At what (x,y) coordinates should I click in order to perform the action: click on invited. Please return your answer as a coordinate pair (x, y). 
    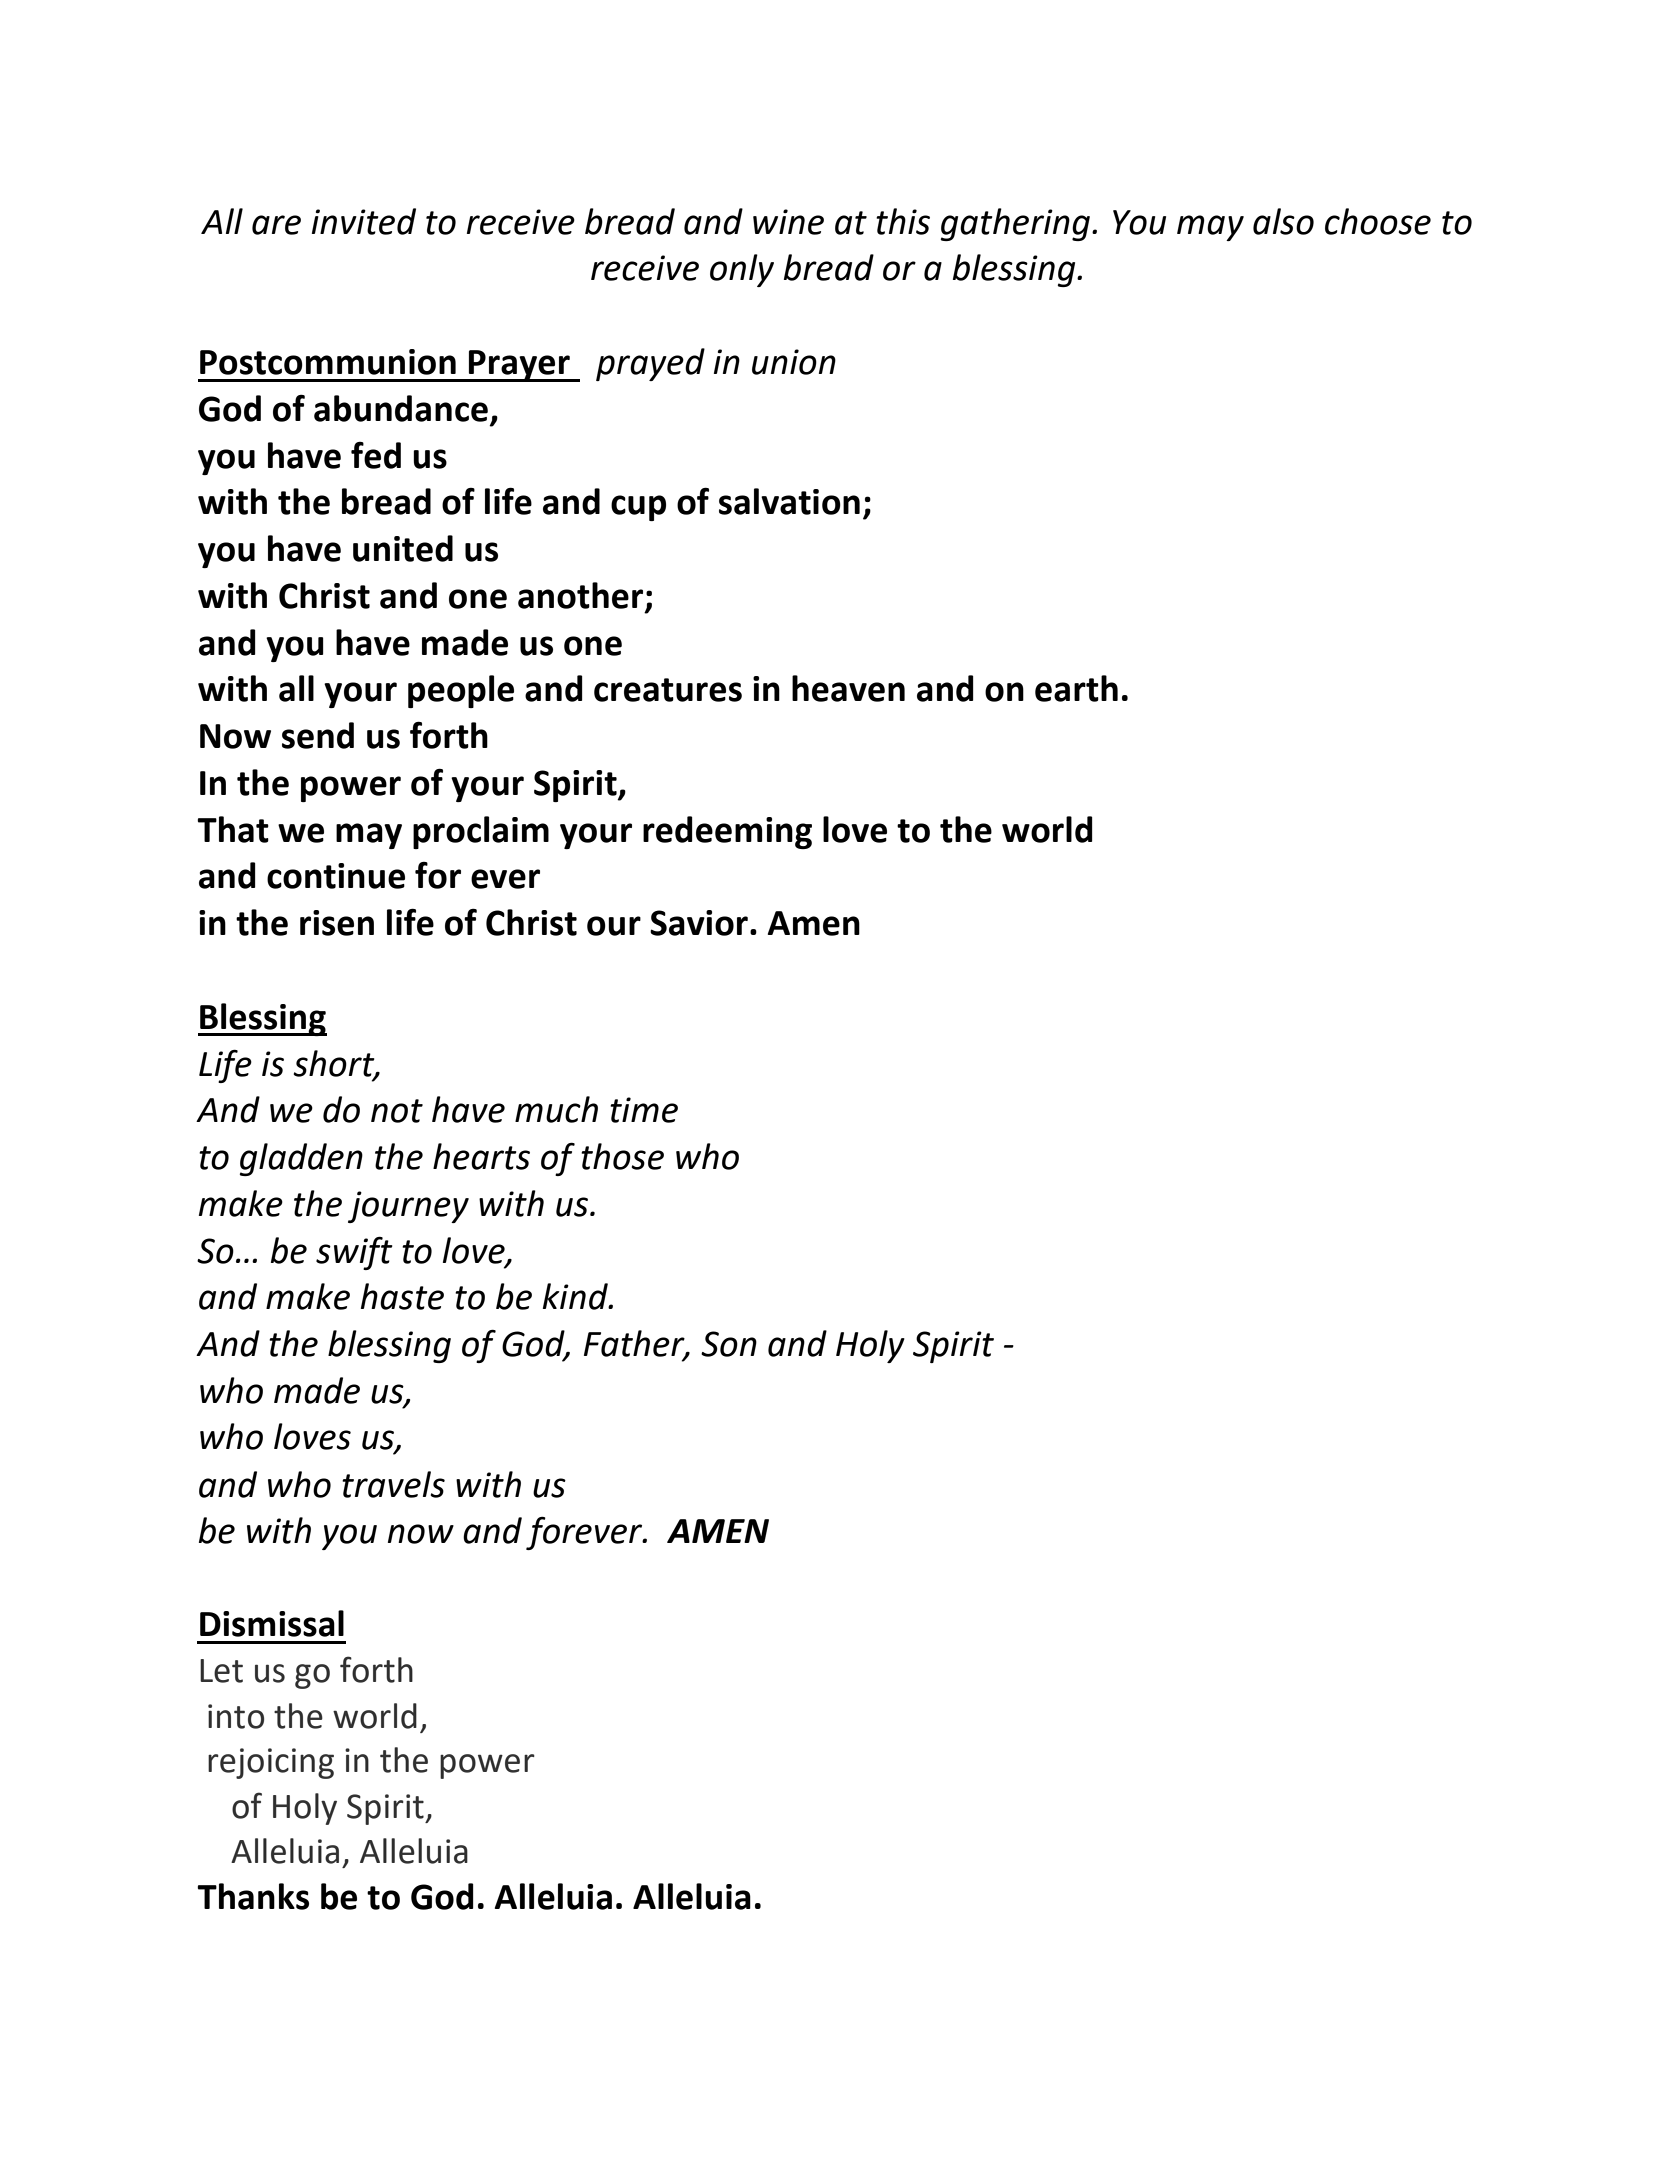
    Looking at the image, I should click on (364, 221).
